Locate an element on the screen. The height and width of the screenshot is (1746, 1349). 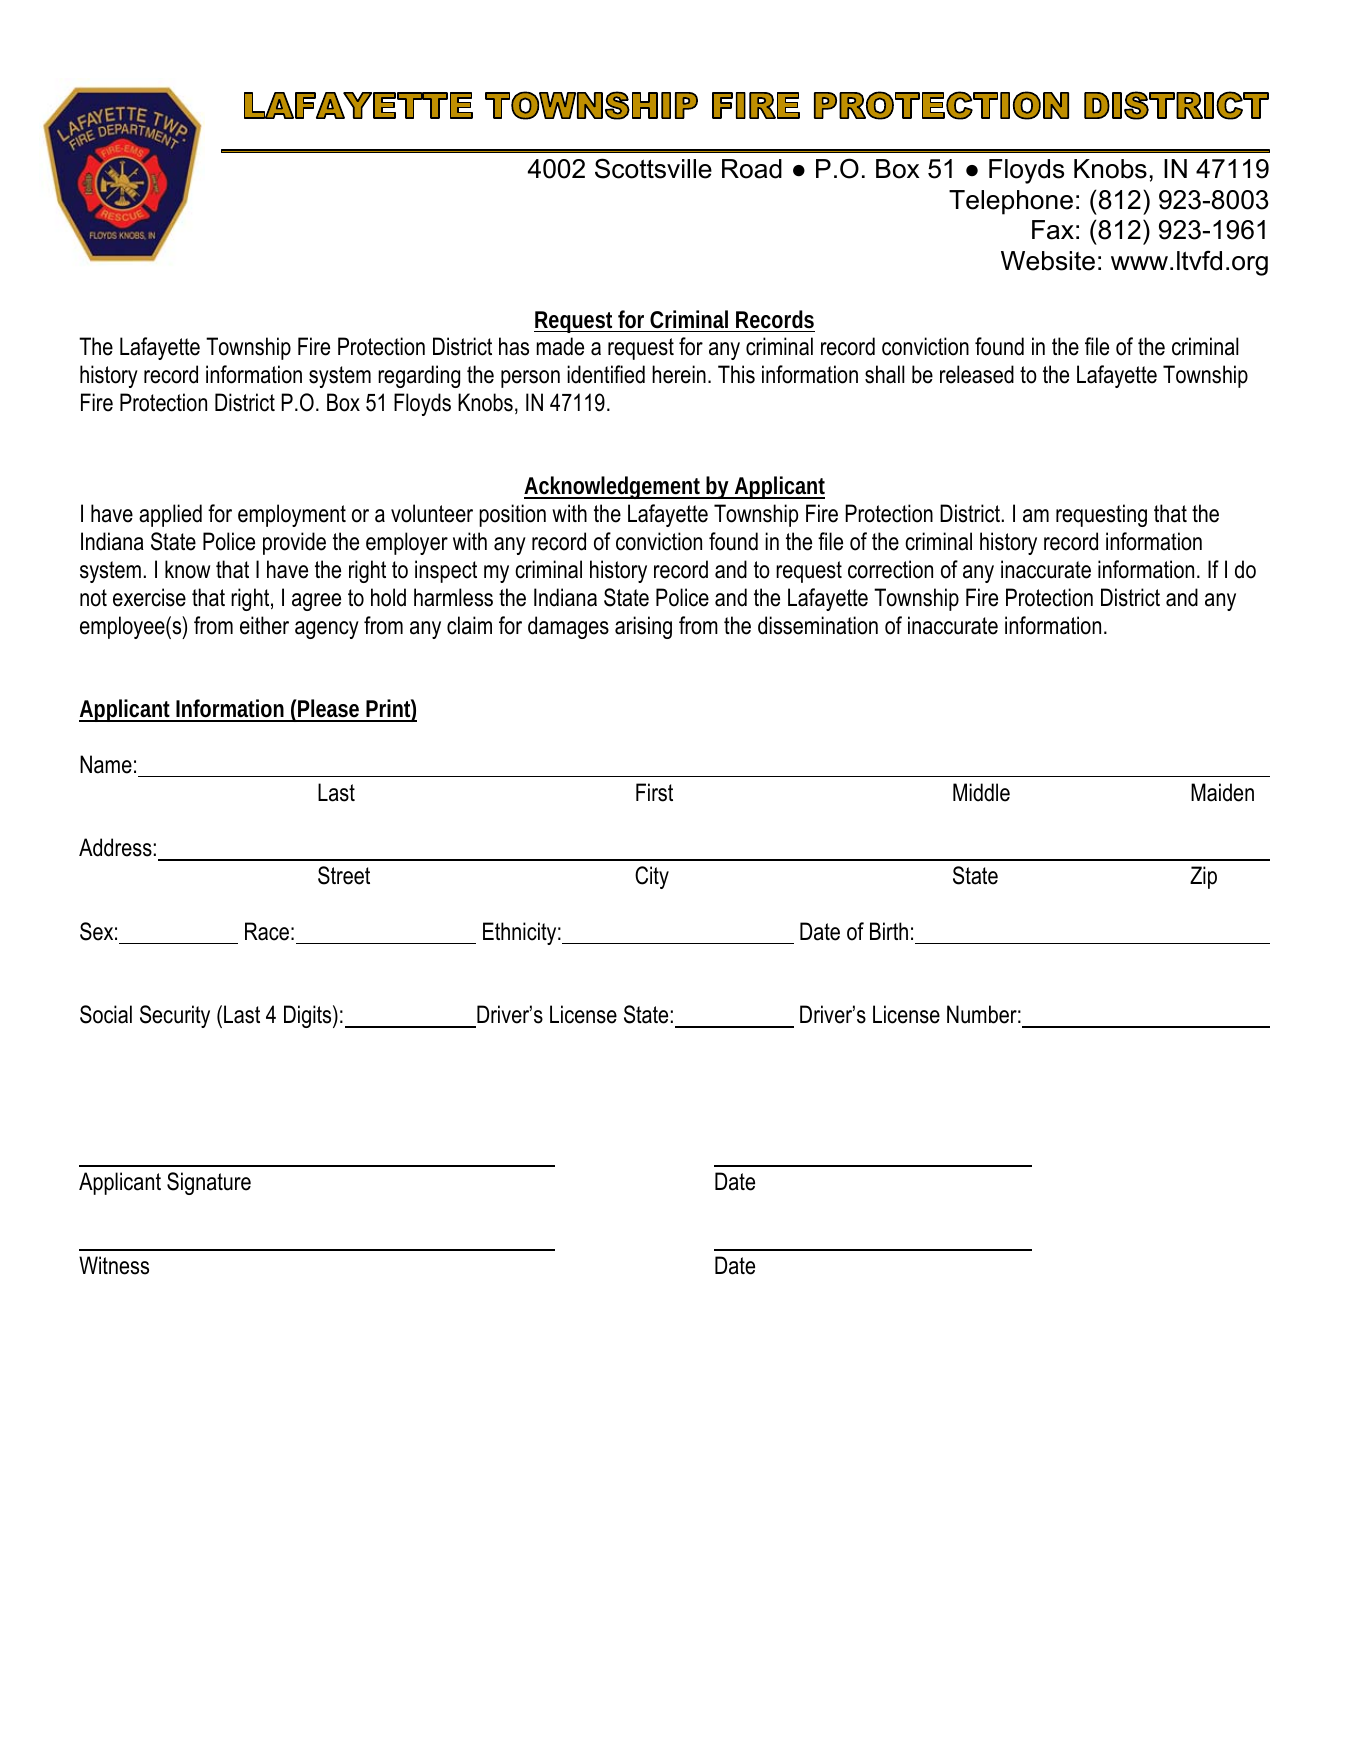
Road is located at coordinates (752, 169).
